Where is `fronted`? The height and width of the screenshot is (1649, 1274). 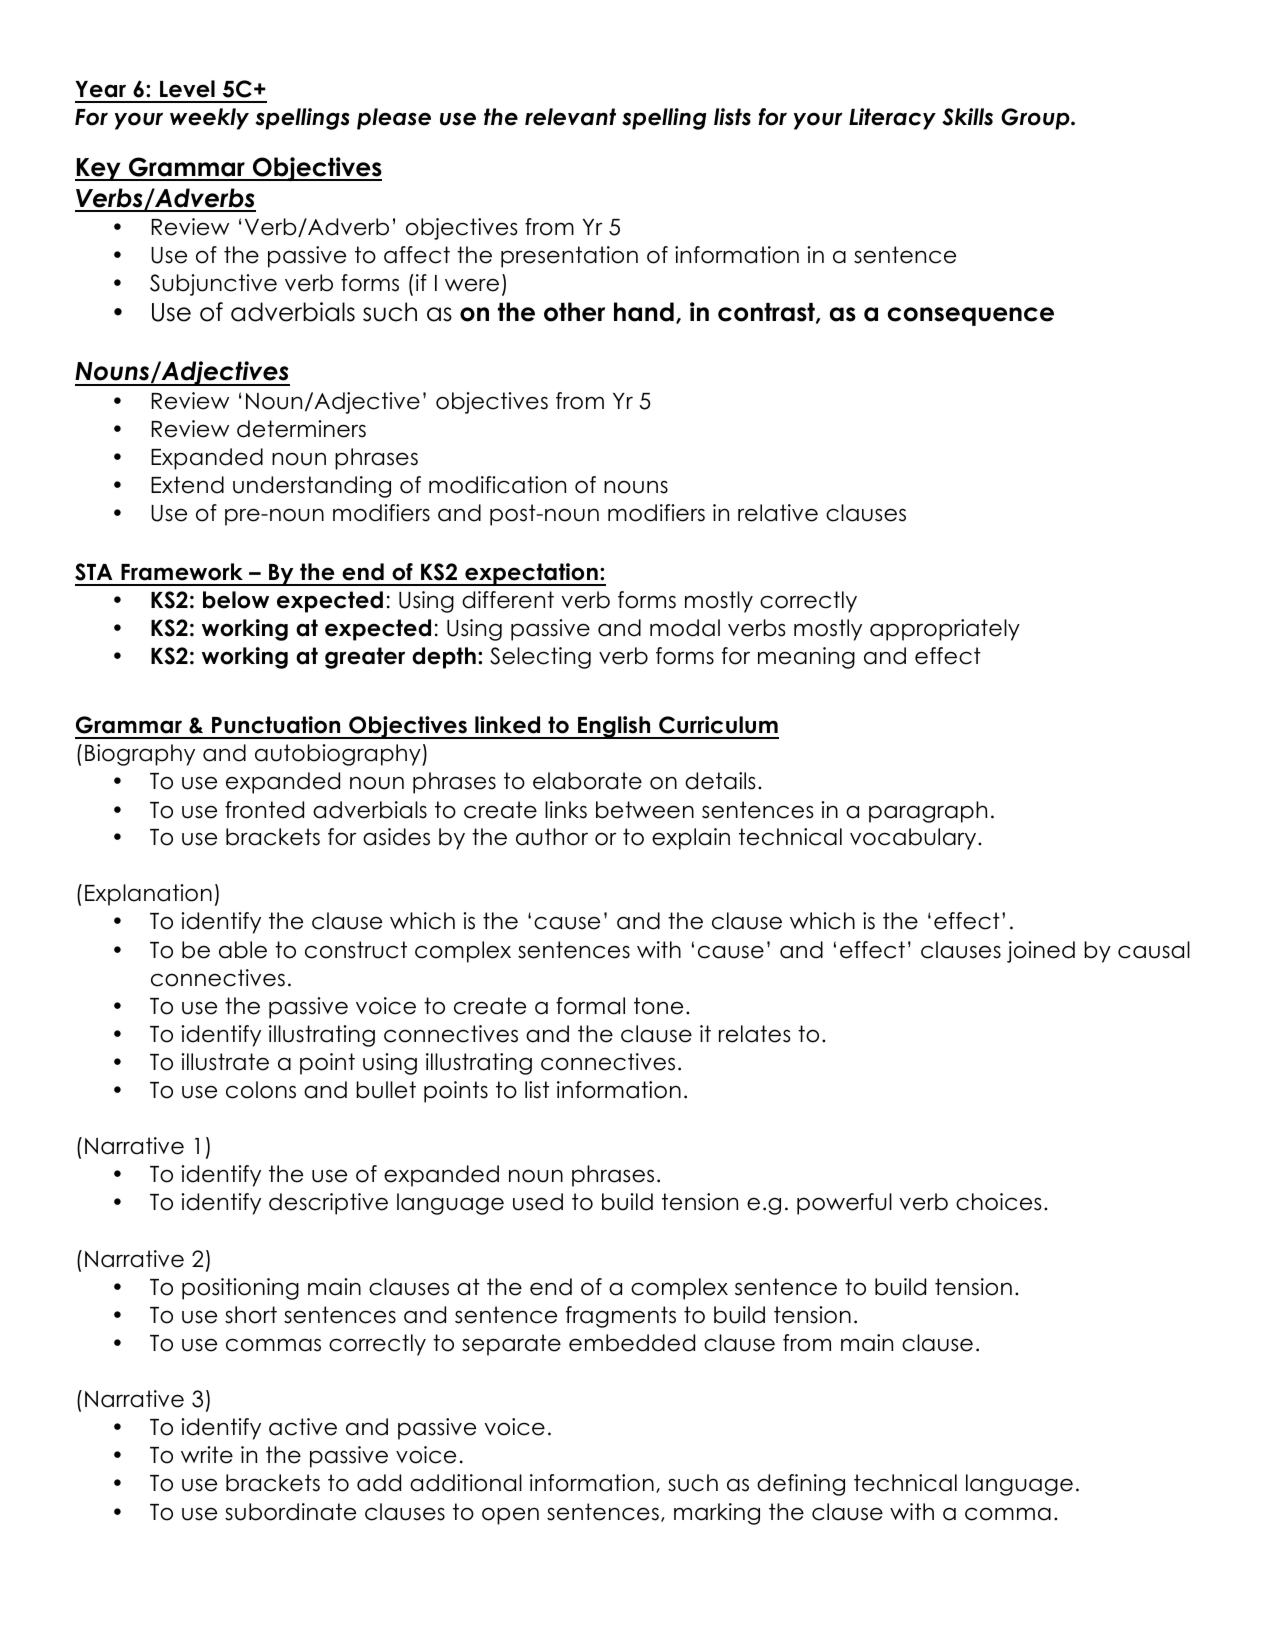 fronted is located at coordinates (264, 810).
